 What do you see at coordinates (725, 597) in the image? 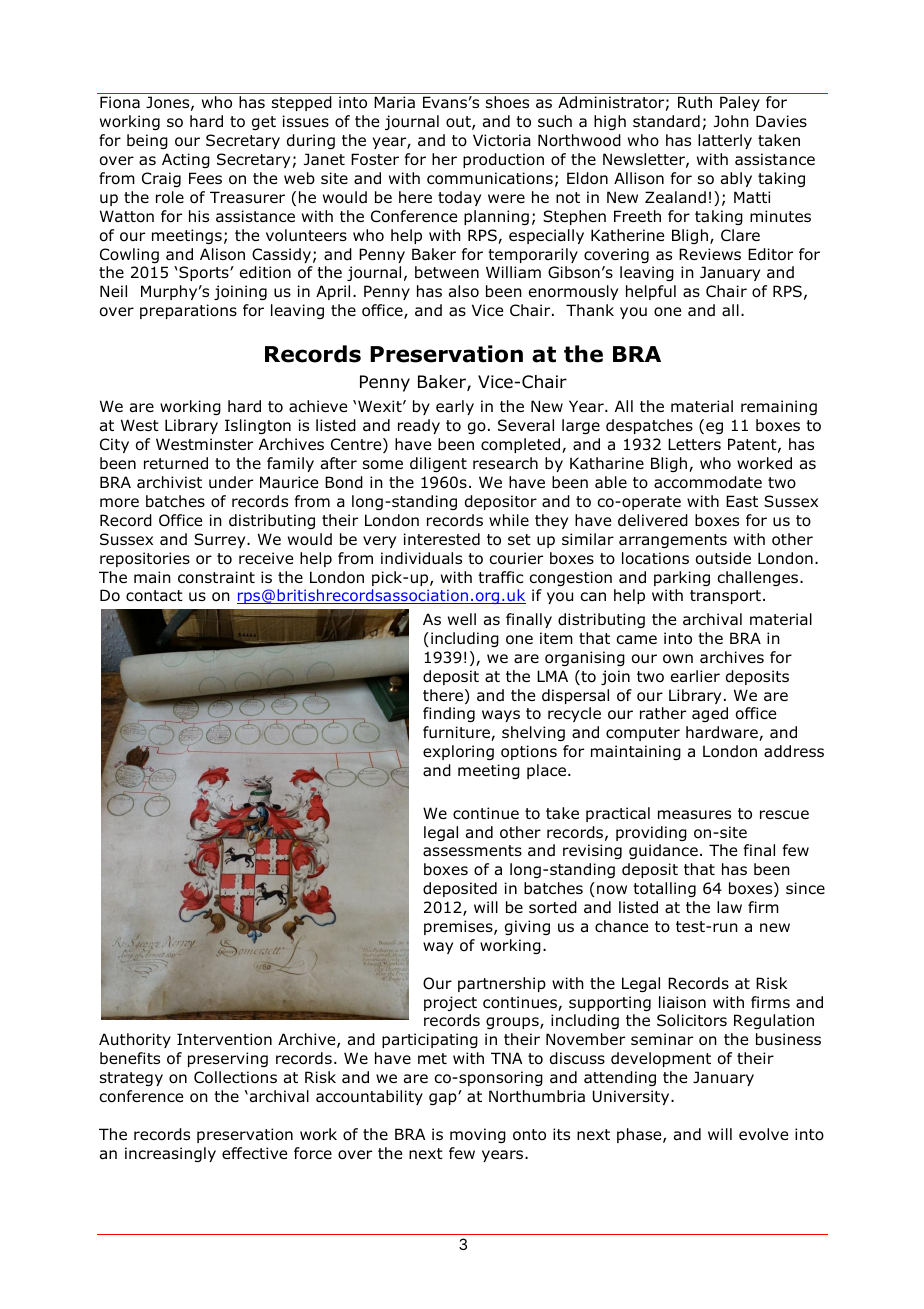
I see `transport` at bounding box center [725, 597].
